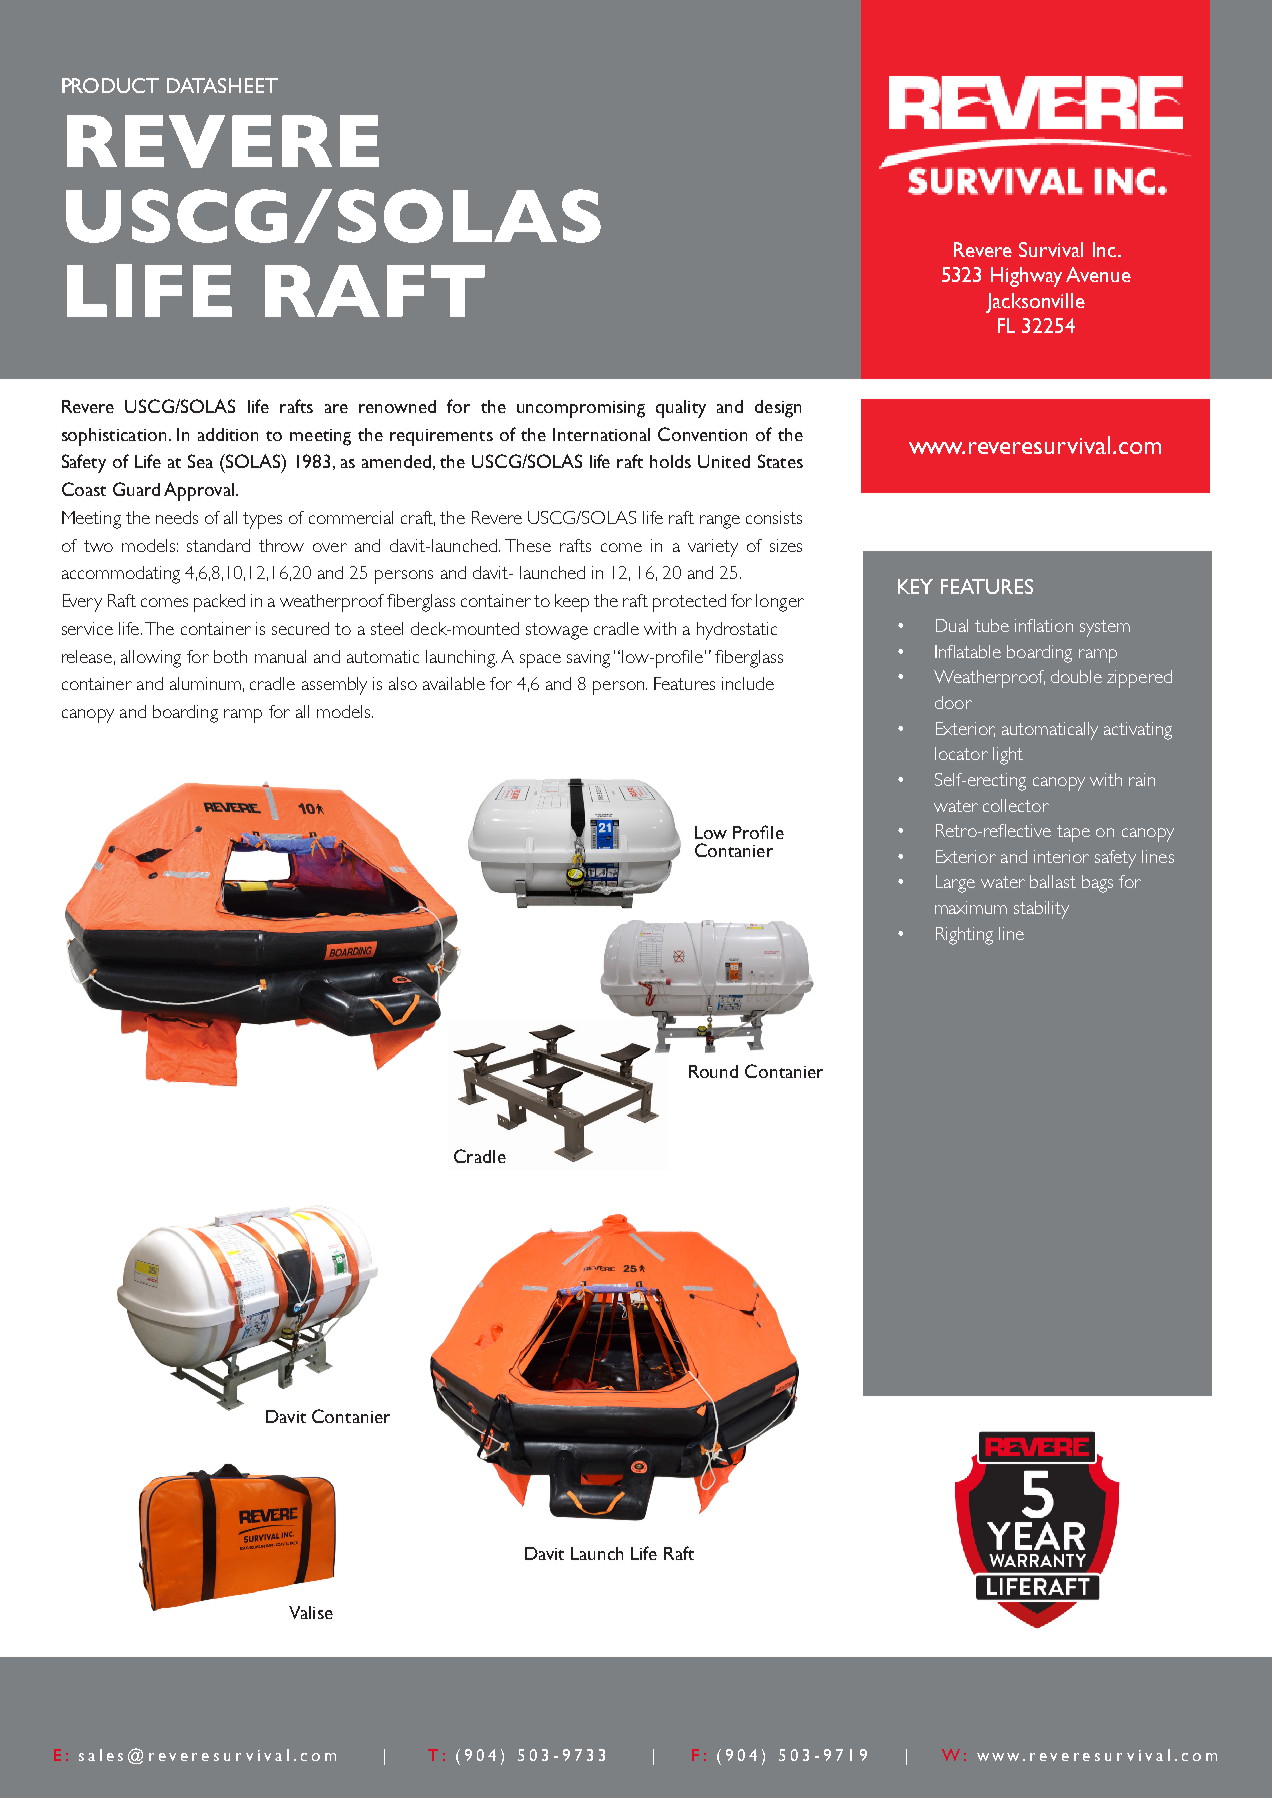  What do you see at coordinates (572, 603) in the document?
I see `keep` at bounding box center [572, 603].
